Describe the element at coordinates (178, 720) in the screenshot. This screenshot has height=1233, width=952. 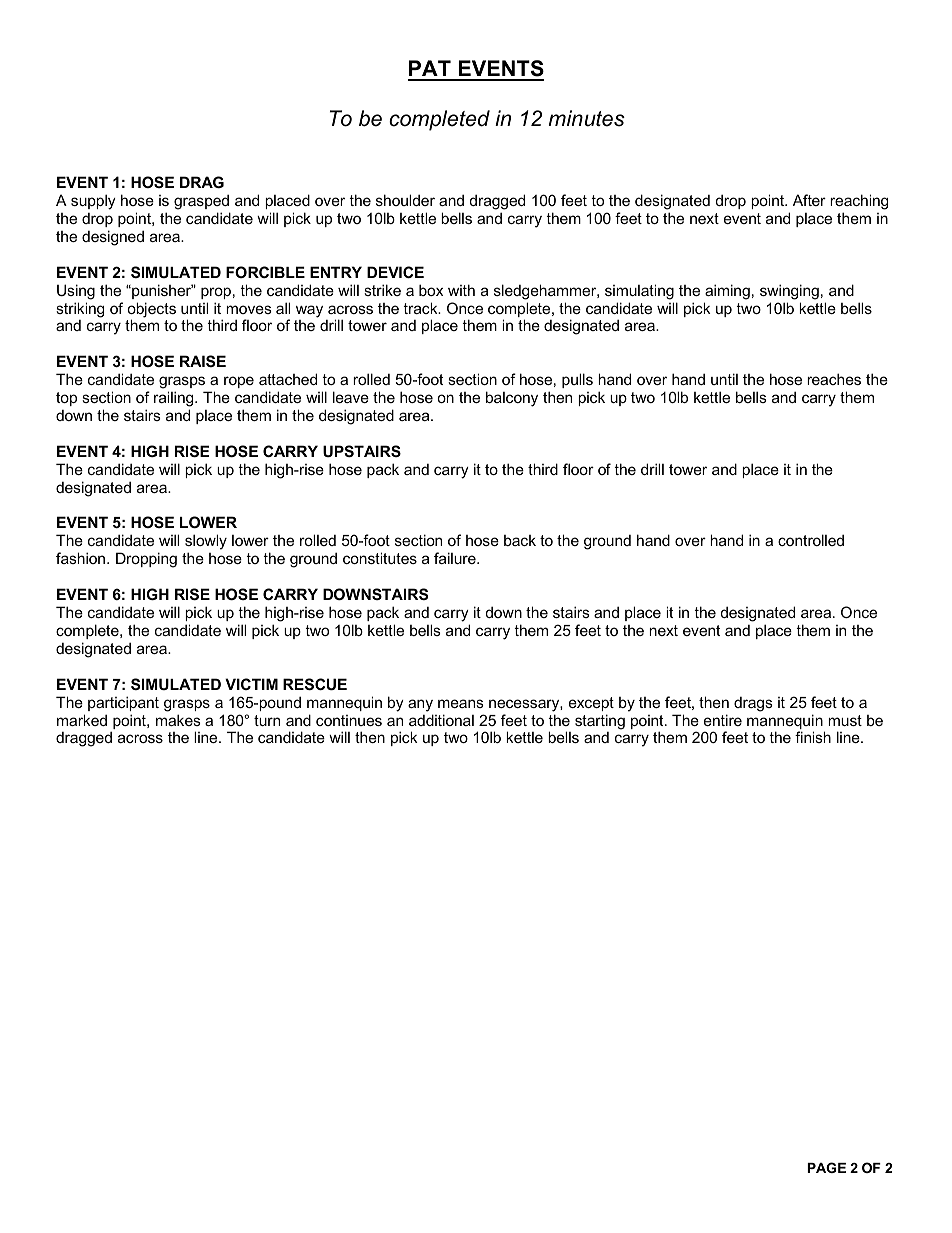
I see `makes` at that location.
